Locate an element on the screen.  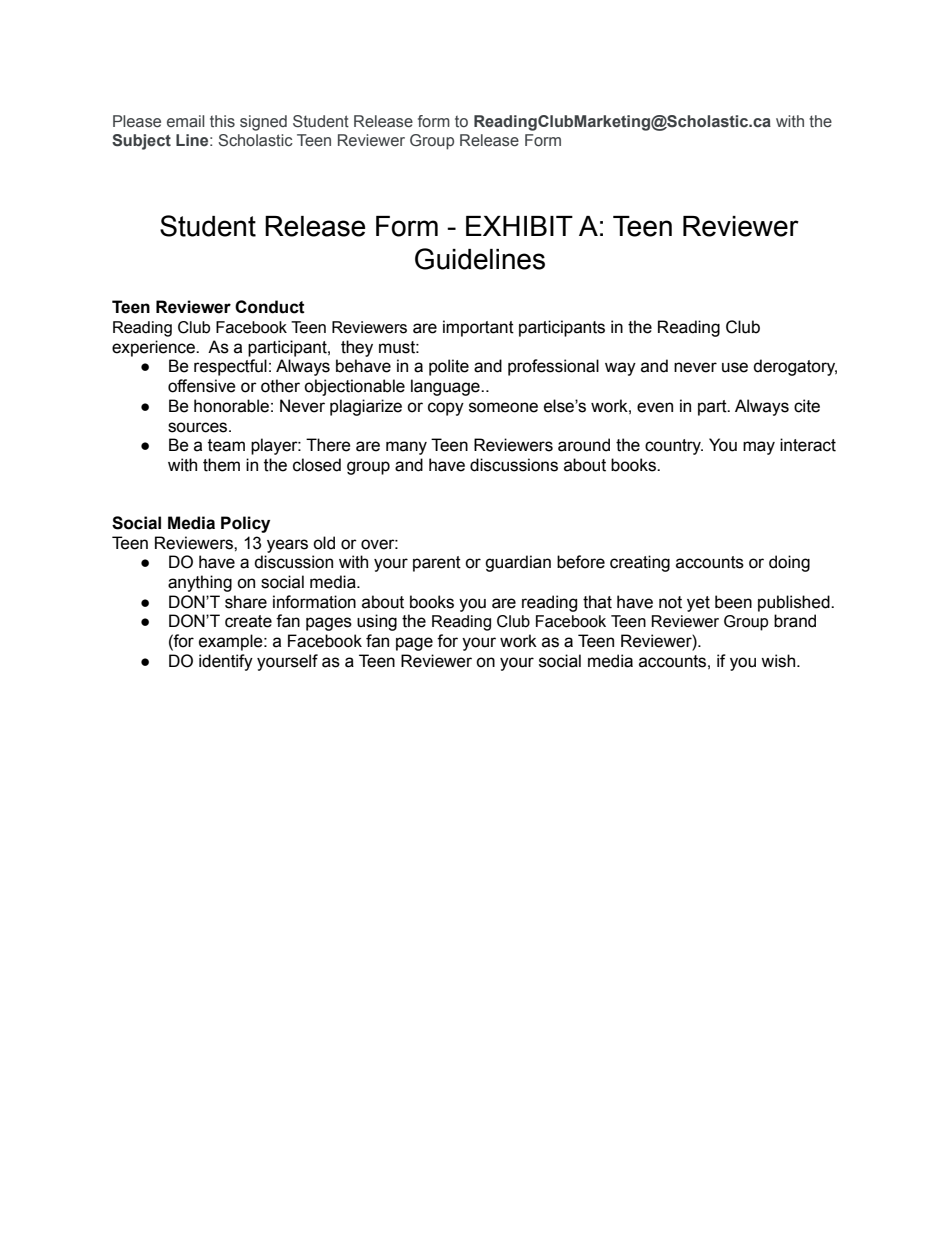
doing is located at coordinates (789, 563).
